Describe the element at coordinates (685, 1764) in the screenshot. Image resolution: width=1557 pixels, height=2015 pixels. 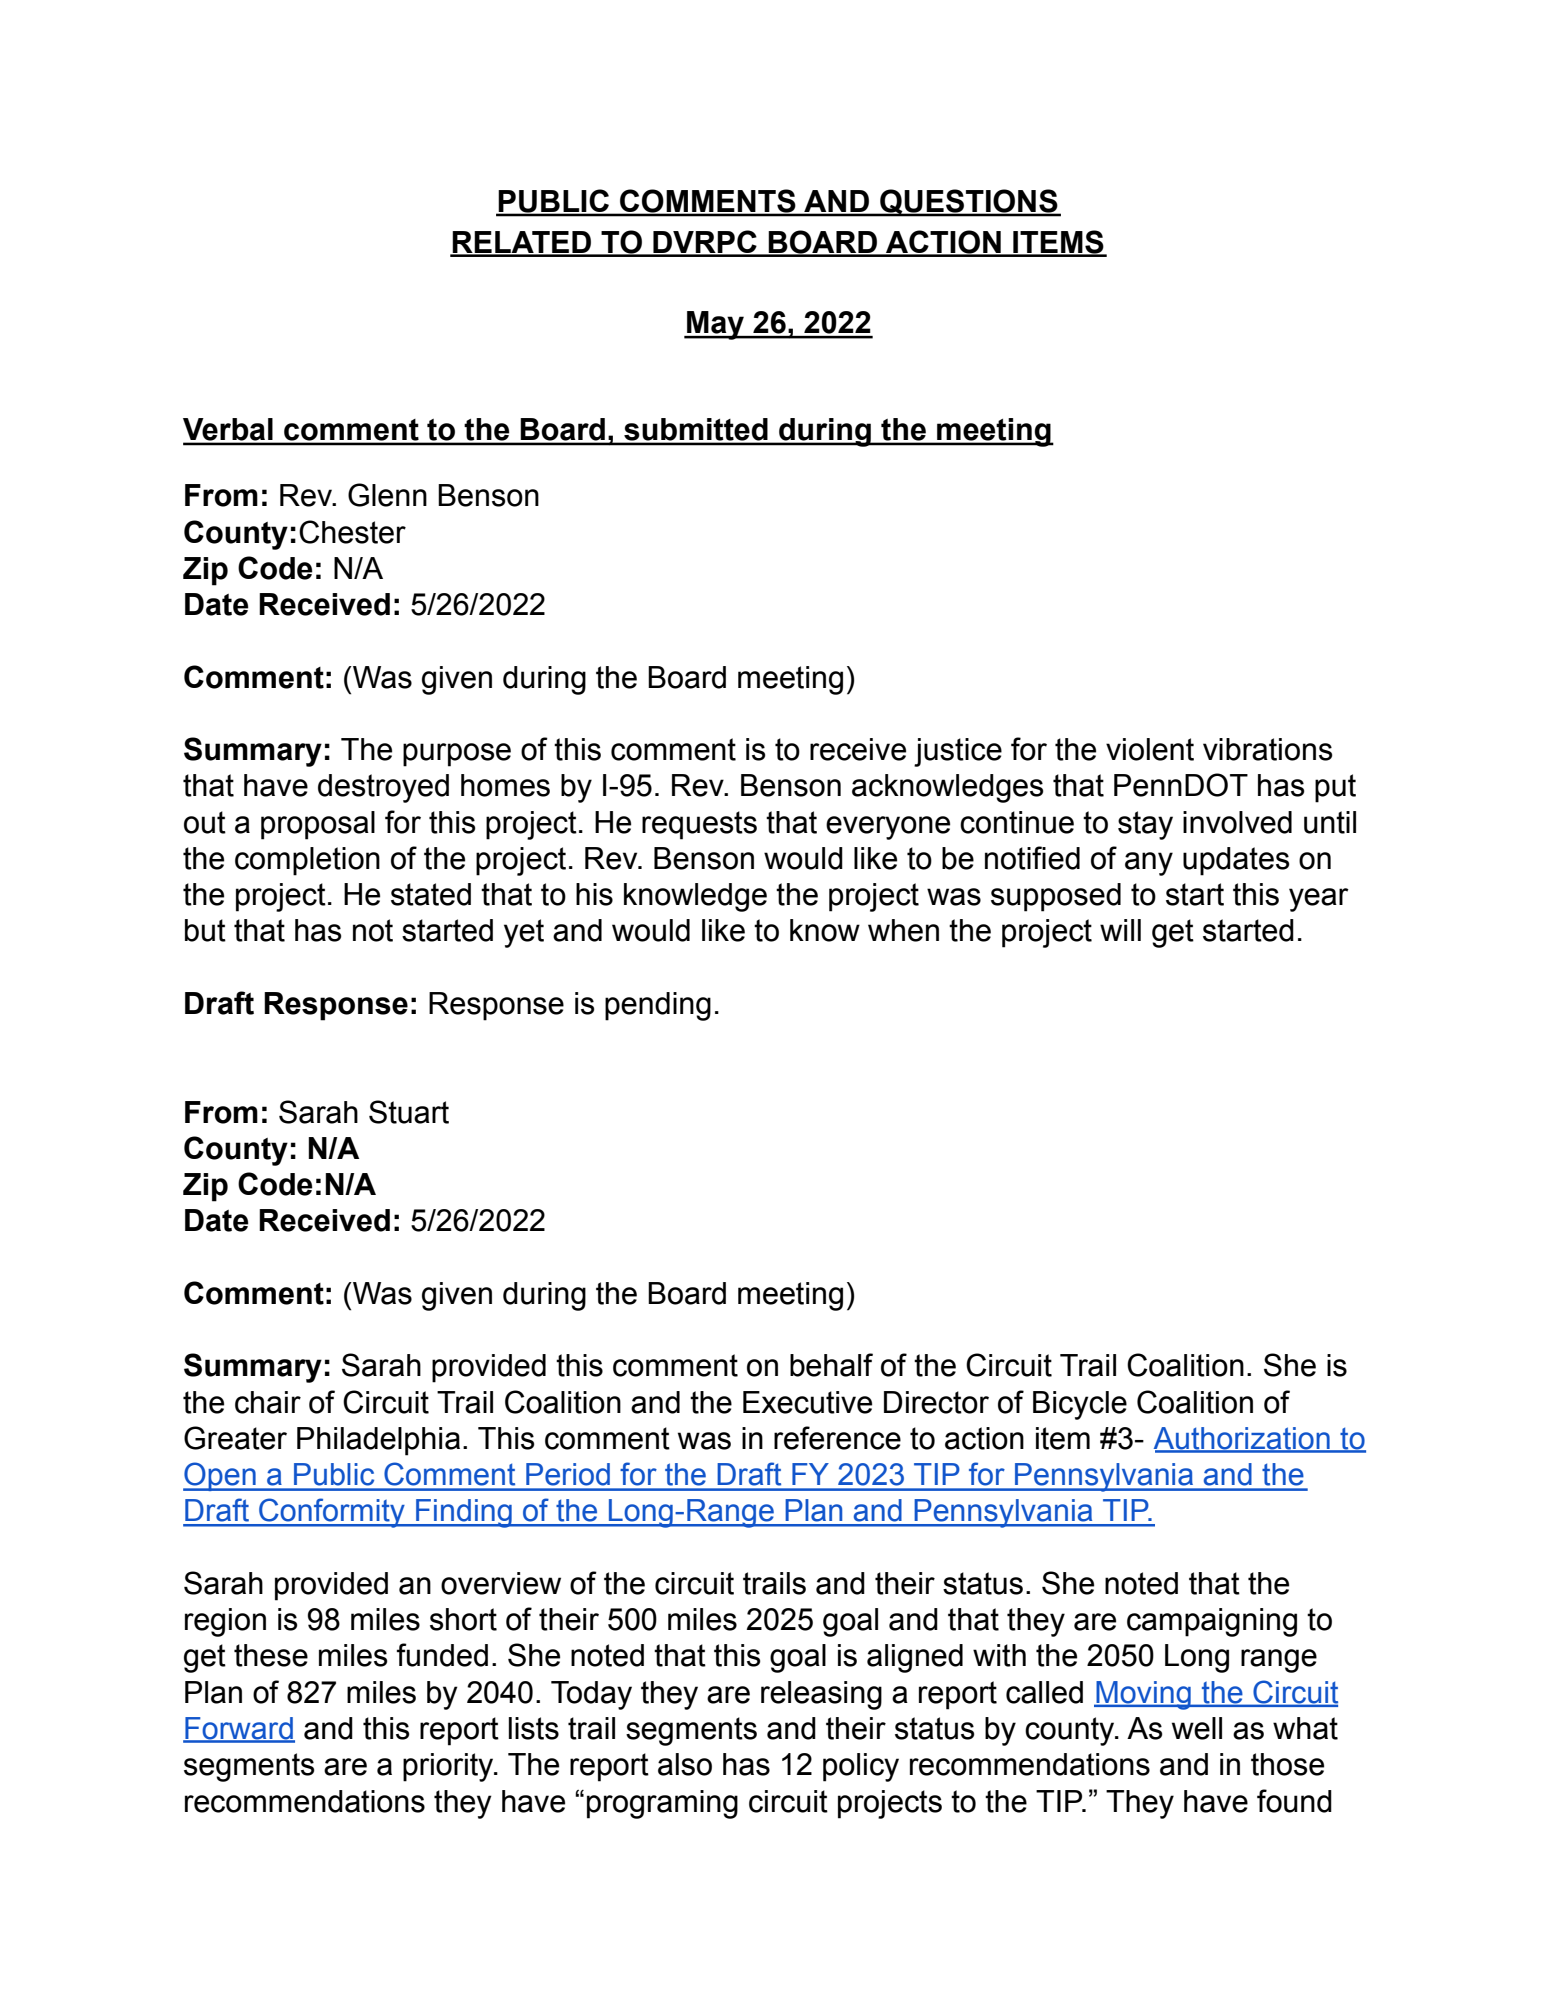
I see `also` at that location.
